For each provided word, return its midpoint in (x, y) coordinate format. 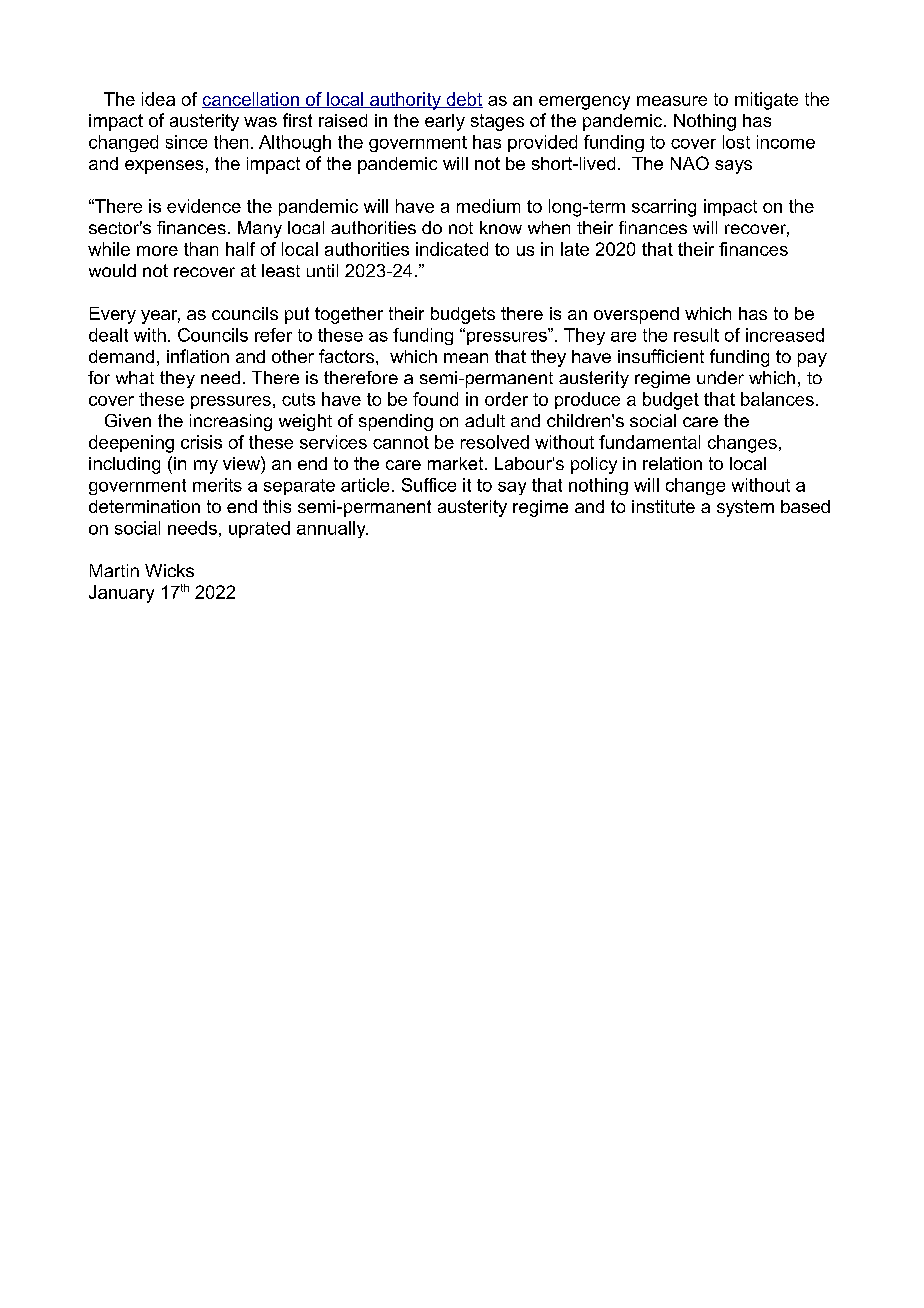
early (445, 122)
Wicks (169, 570)
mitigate (766, 101)
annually (332, 529)
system (745, 508)
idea (158, 99)
